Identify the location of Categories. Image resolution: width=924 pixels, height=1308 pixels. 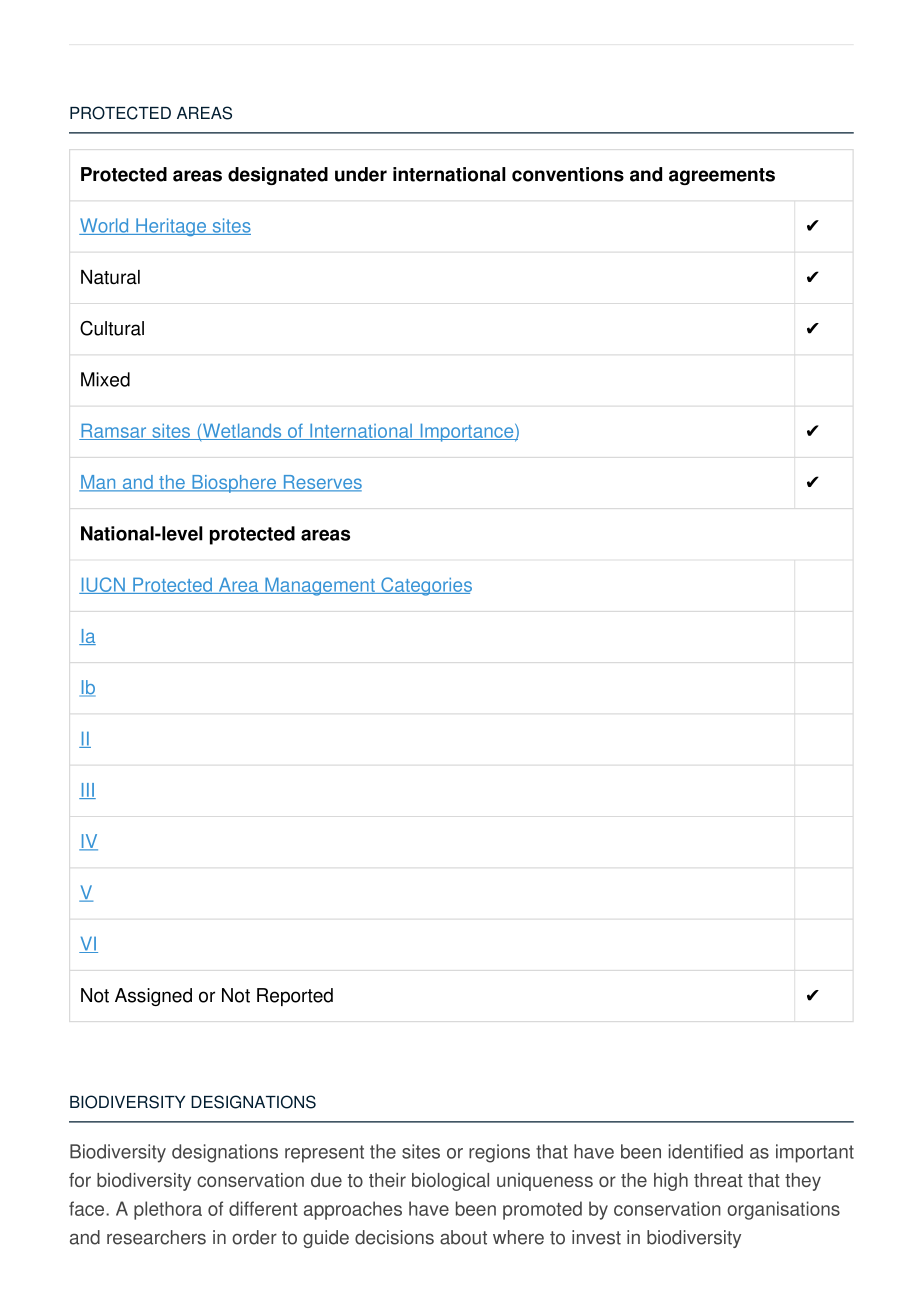
(425, 586).
